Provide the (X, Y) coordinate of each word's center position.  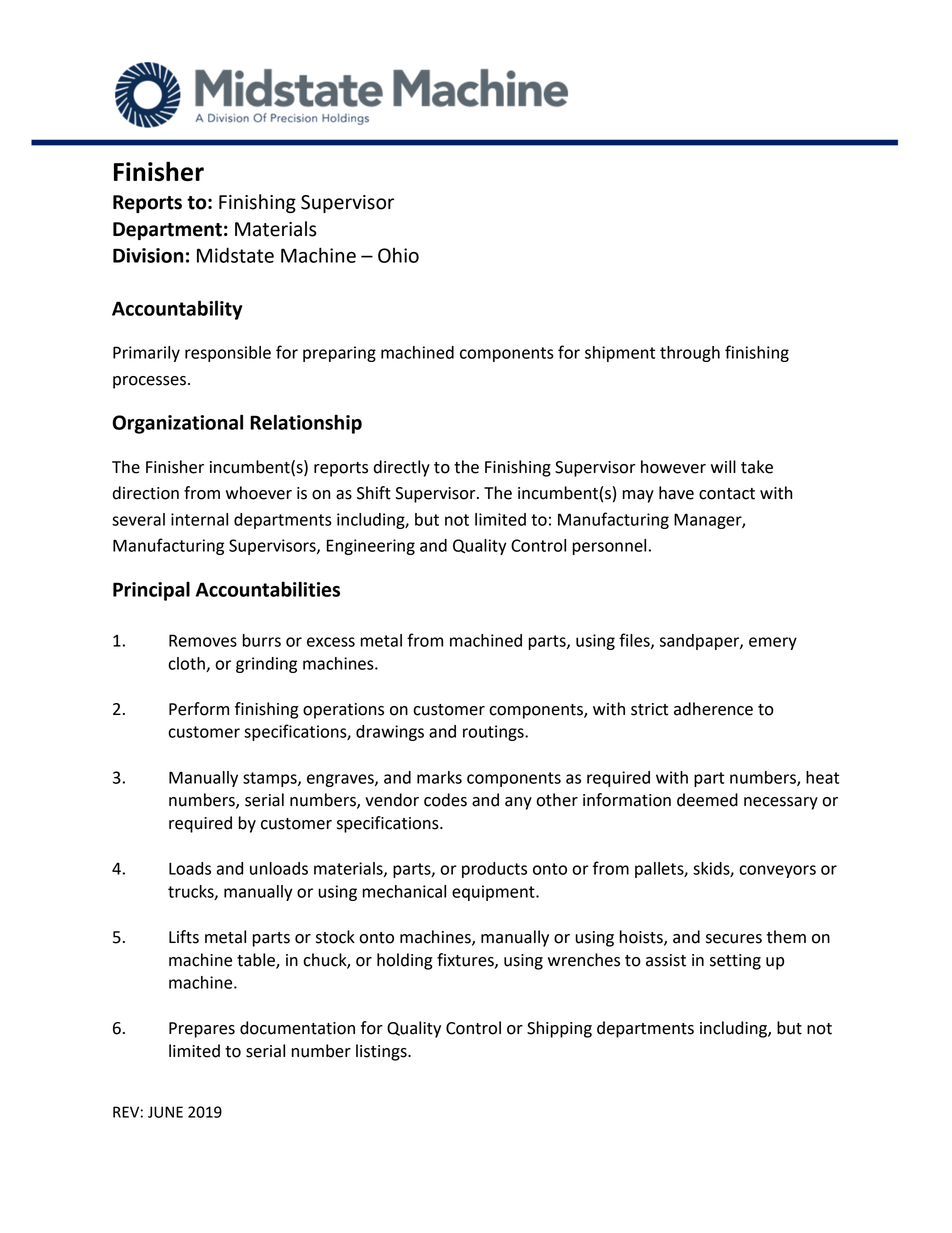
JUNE (165, 1112)
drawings (390, 733)
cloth (187, 664)
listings (382, 1052)
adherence (713, 709)
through (690, 354)
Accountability (177, 310)
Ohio (398, 255)
